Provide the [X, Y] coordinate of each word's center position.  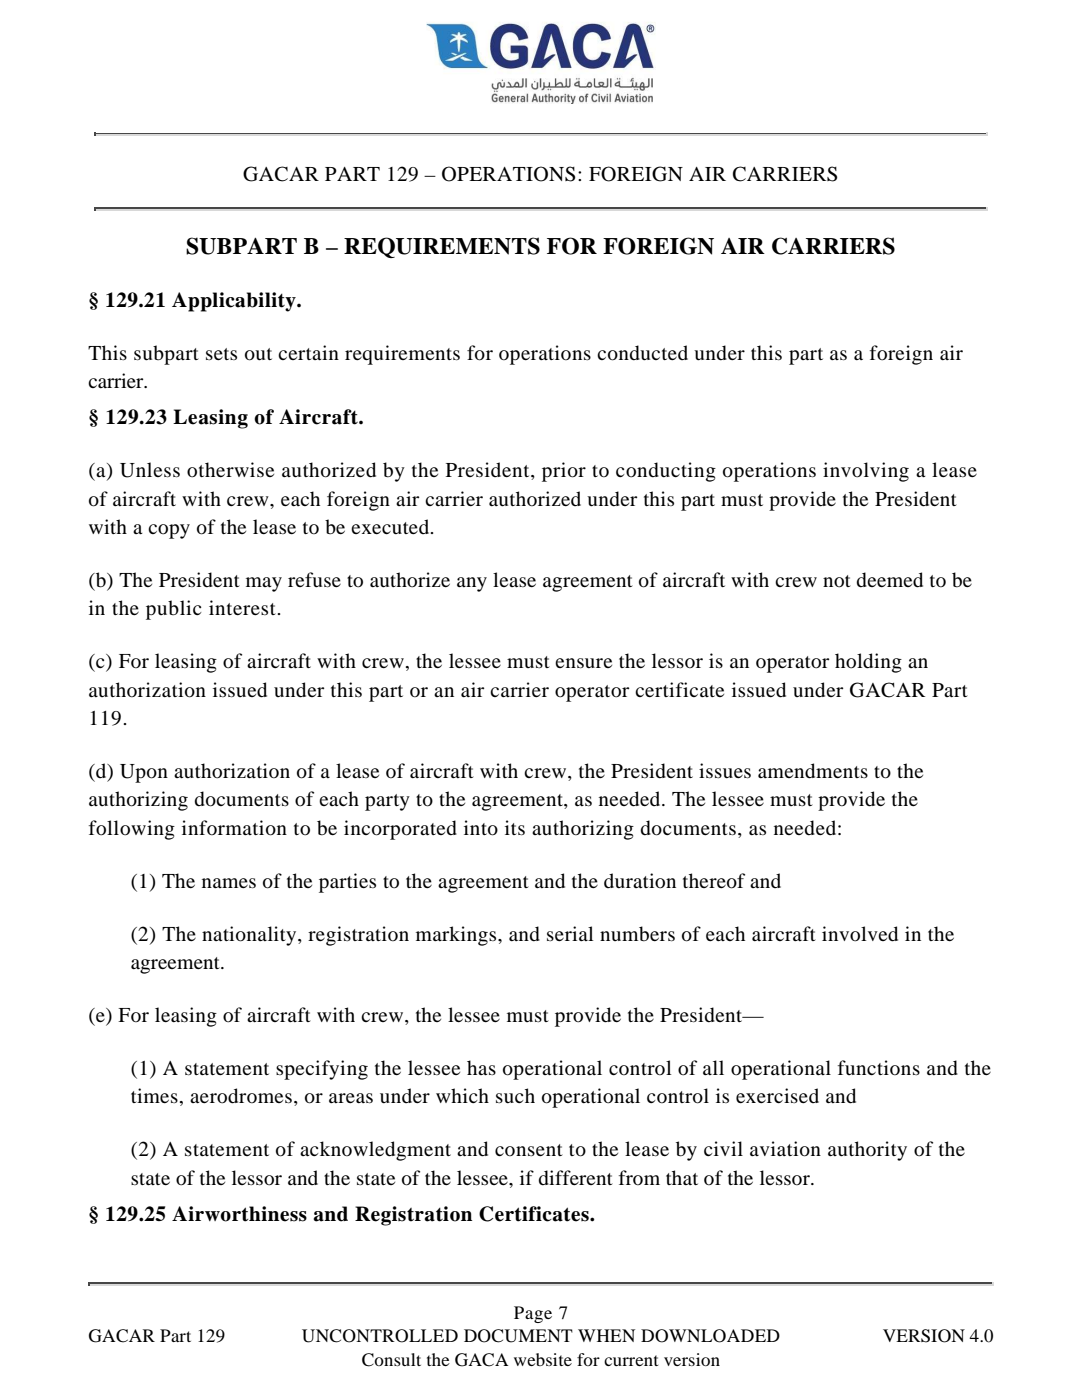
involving [866, 472]
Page [533, 1314]
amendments [813, 771]
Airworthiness [239, 1214]
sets [221, 354]
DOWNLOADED [710, 1336]
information [234, 828]
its [515, 827]
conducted [642, 353]
